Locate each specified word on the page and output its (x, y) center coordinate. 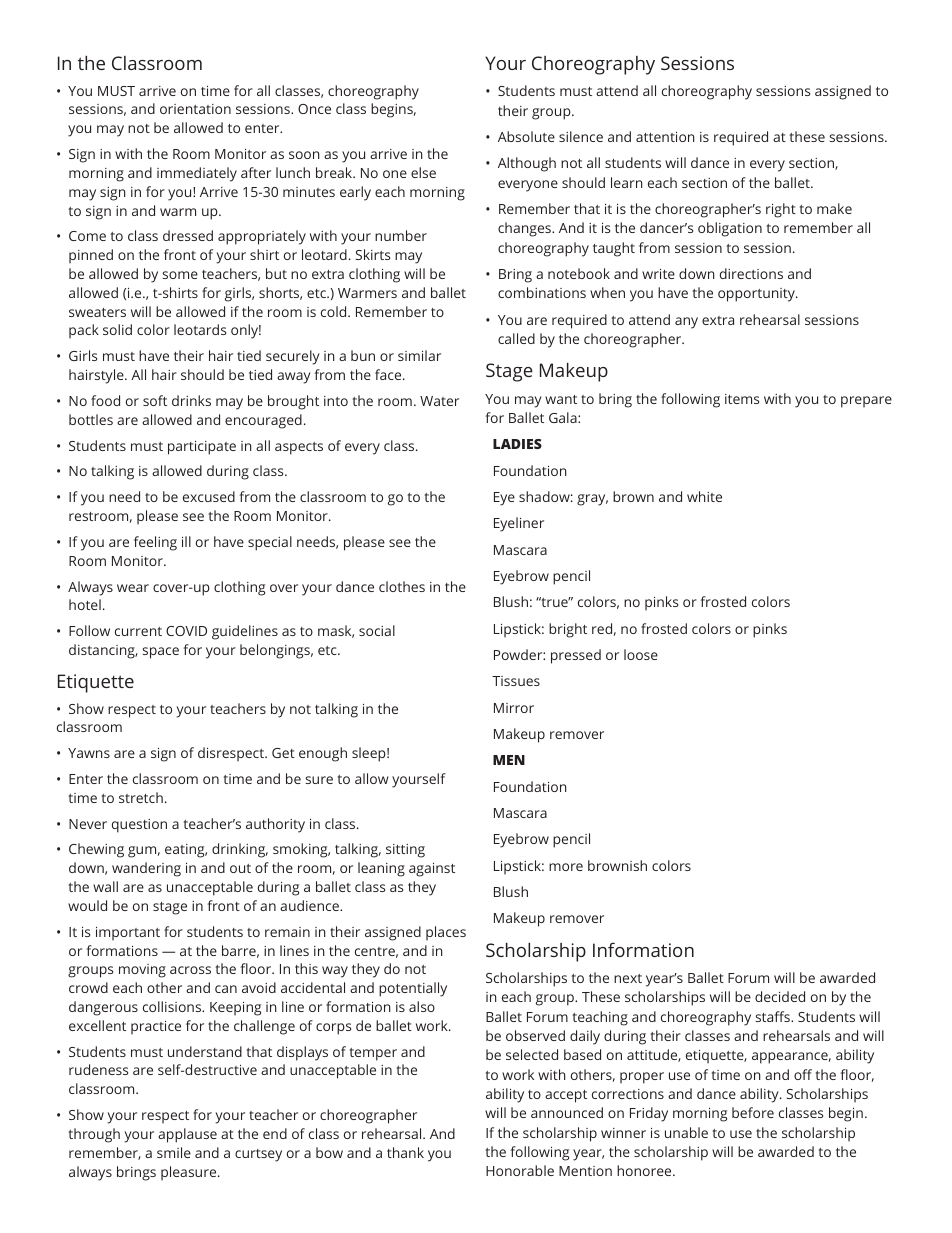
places (446, 933)
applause (187, 1135)
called (516, 338)
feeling (155, 543)
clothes (402, 586)
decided (780, 996)
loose (641, 654)
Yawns (89, 753)
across (190, 970)
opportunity (757, 295)
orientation (195, 109)
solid (117, 329)
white (704, 496)
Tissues (516, 681)
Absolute (526, 136)
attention (665, 137)
